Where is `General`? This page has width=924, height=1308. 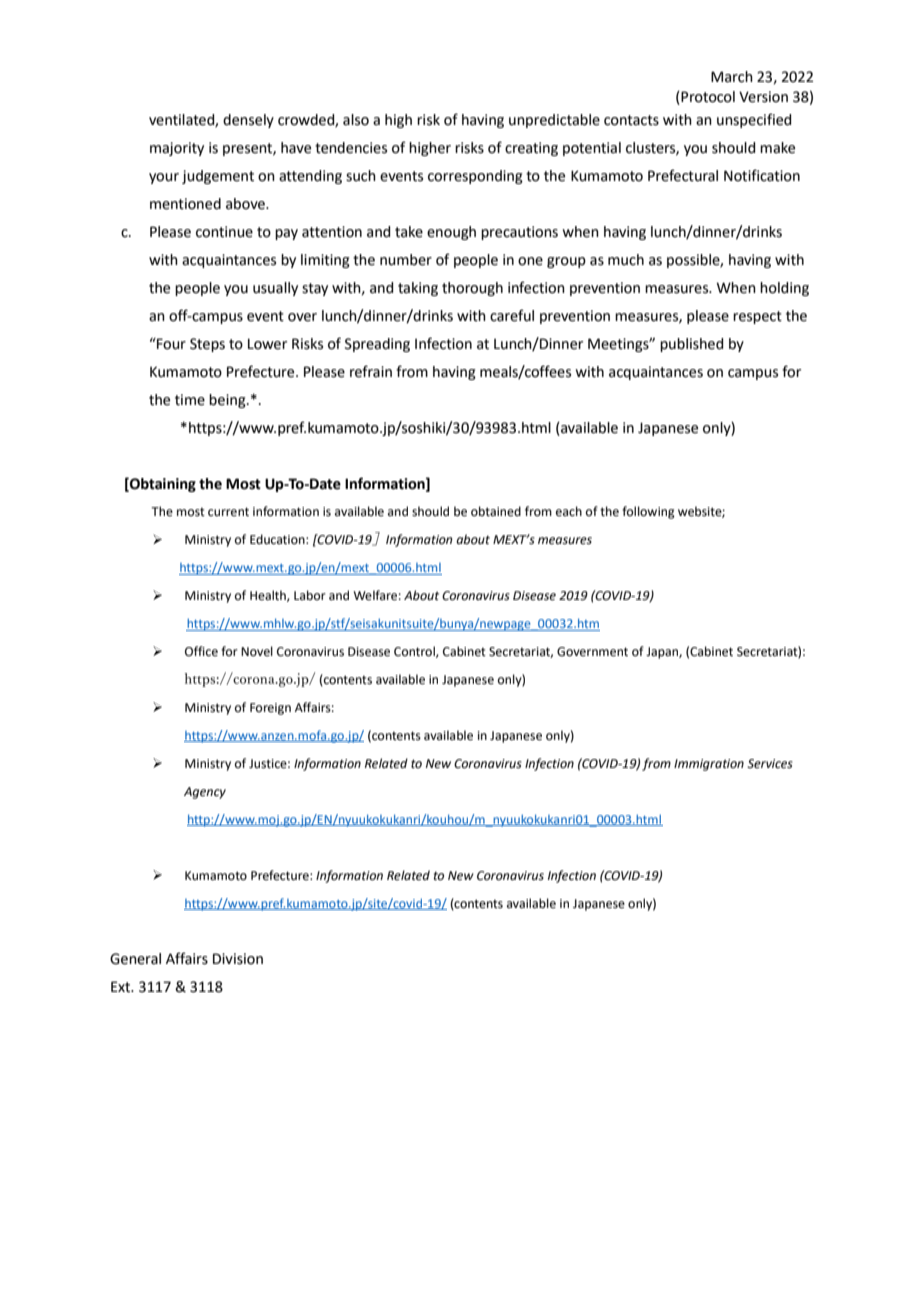
General is located at coordinates (135, 959).
